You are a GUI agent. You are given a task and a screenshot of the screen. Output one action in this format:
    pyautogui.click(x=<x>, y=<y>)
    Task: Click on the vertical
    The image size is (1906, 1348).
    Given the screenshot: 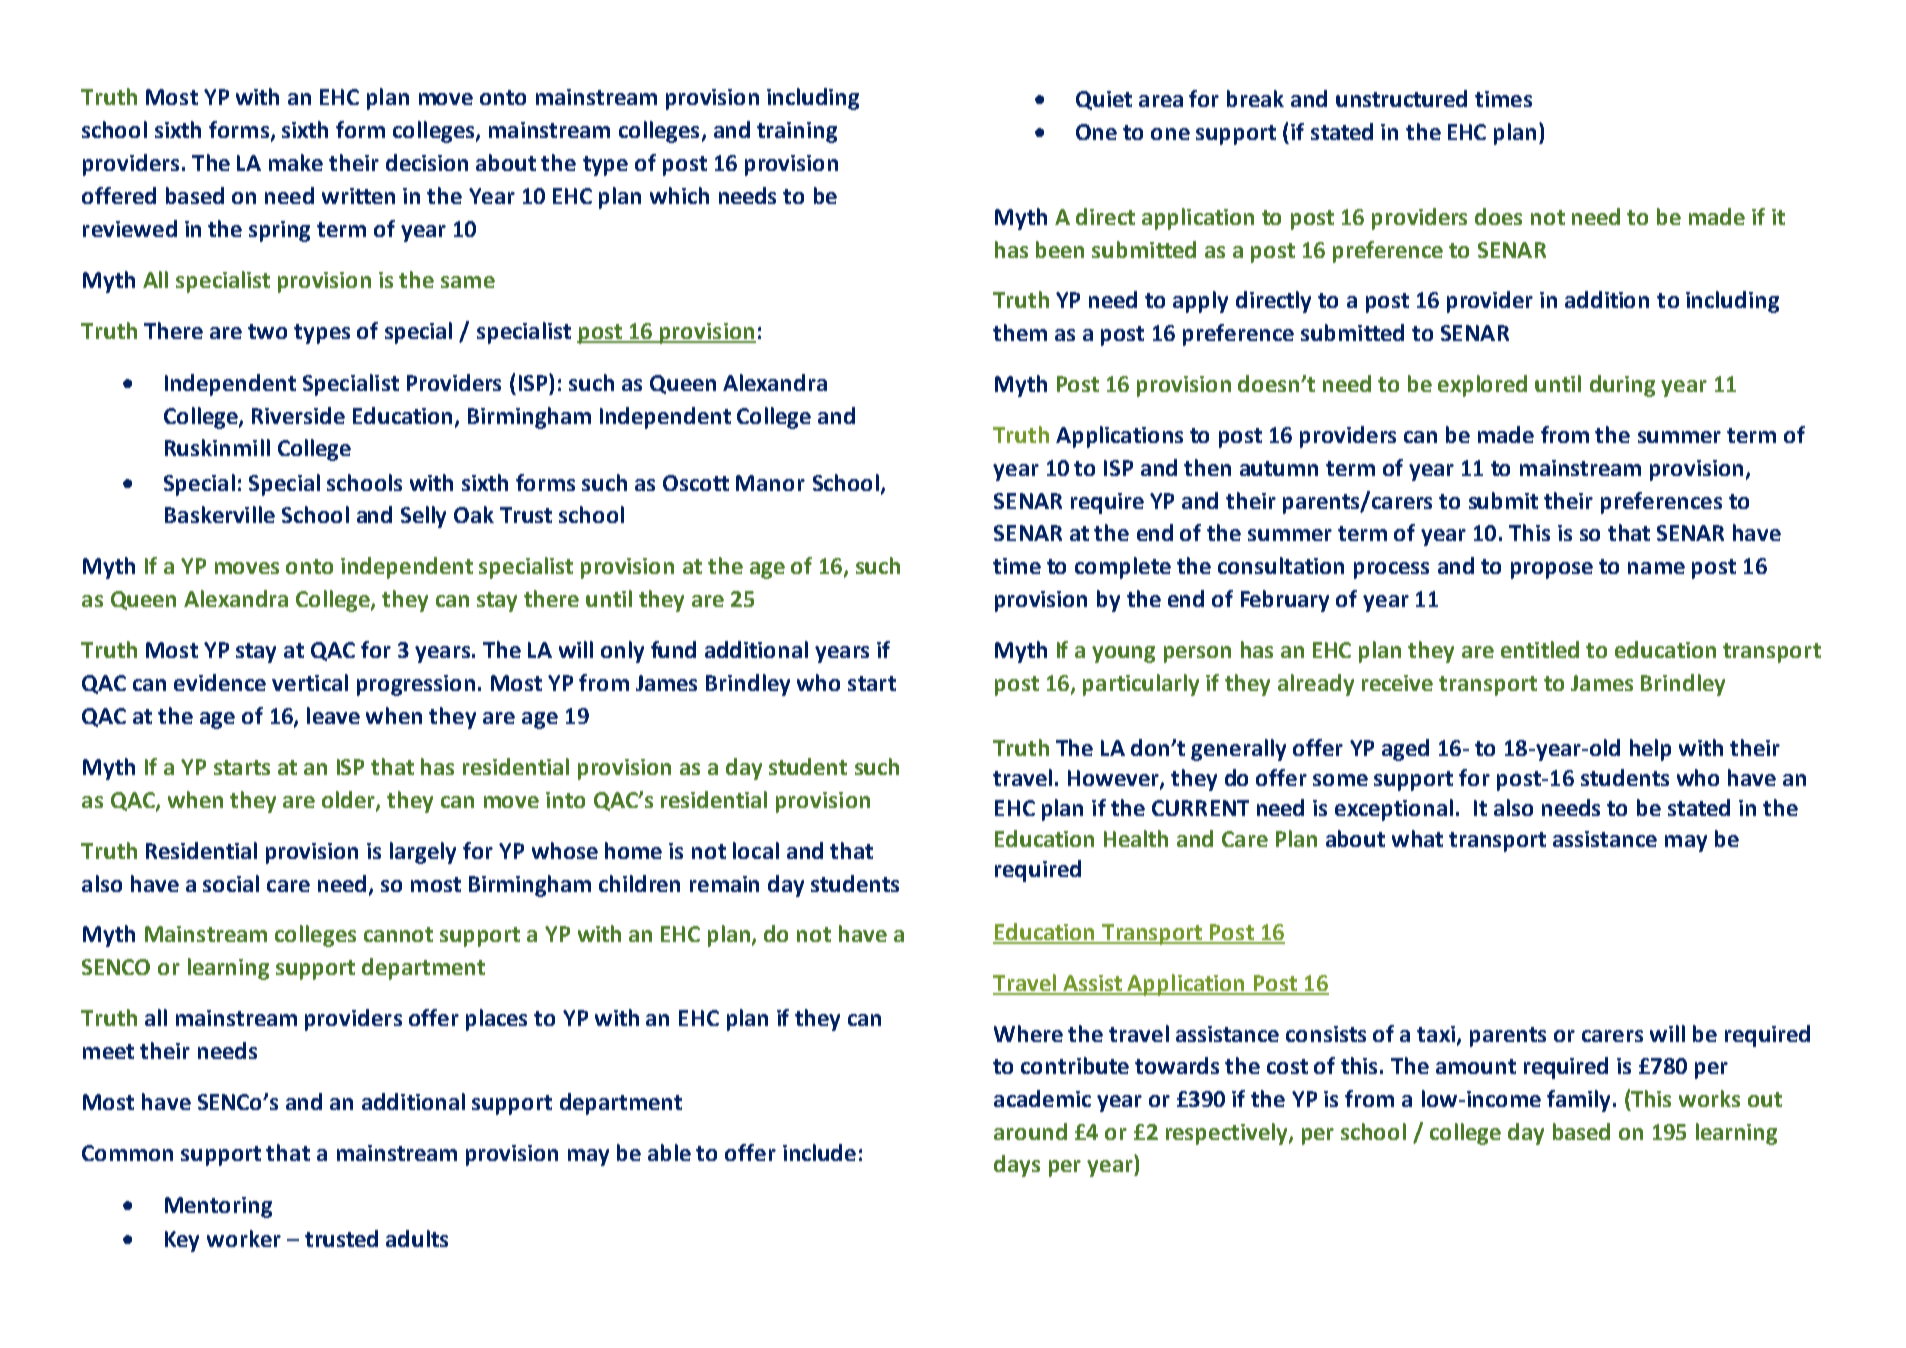 What is the action you would take?
    pyautogui.click(x=310, y=682)
